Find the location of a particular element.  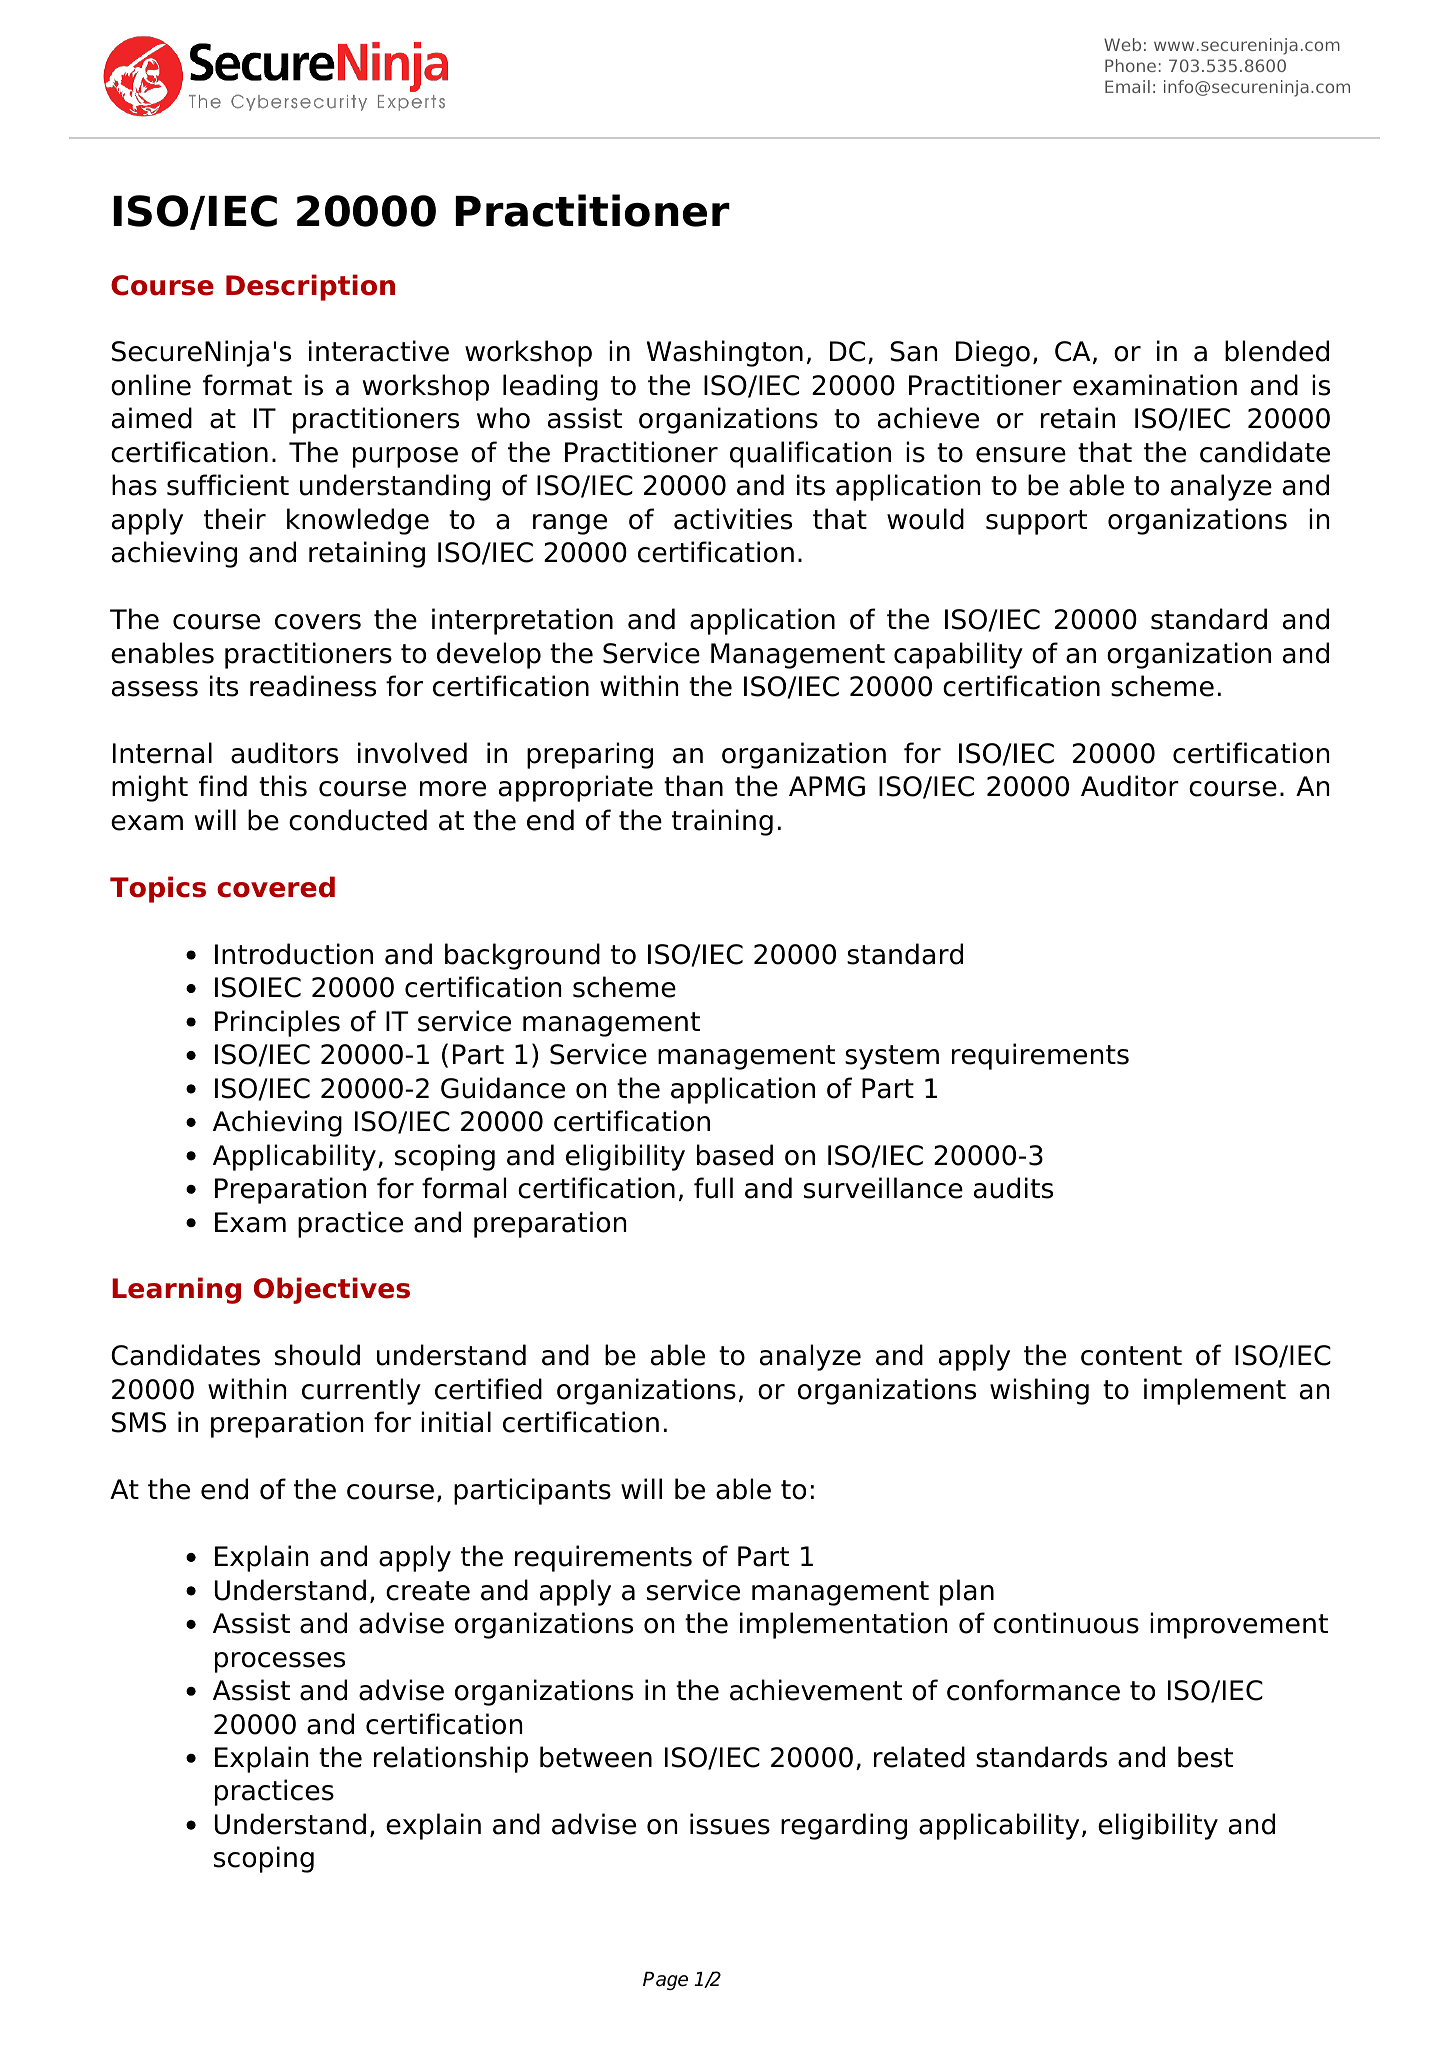

Description is located at coordinates (310, 287).
